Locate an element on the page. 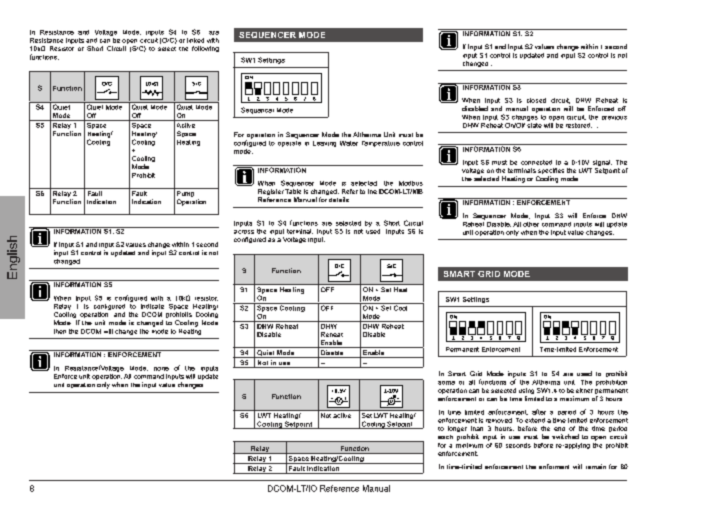  connected is located at coordinates (536, 162).
